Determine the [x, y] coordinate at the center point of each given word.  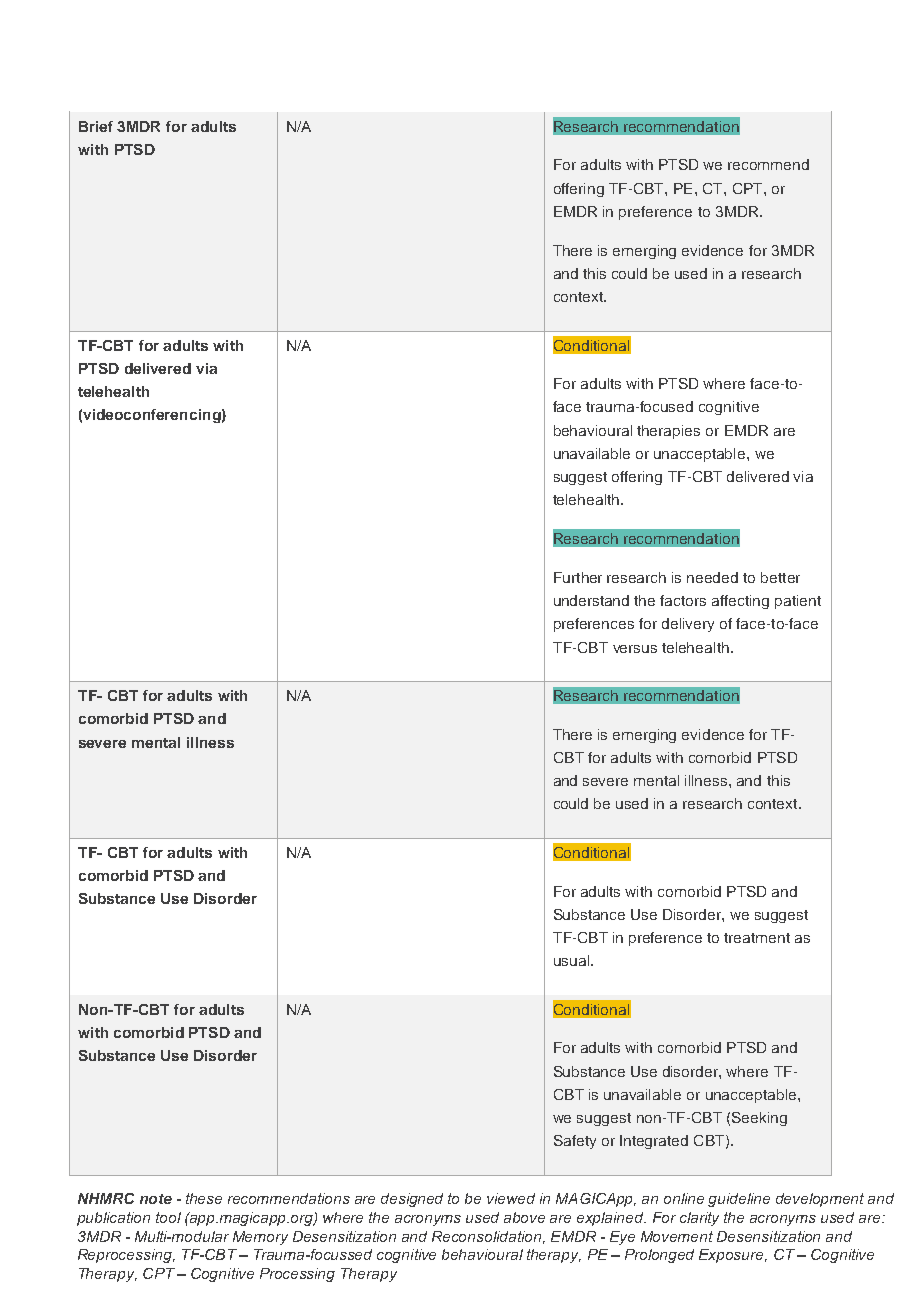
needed [712, 577]
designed [412, 1200]
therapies [668, 432]
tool [168, 1217]
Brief [96, 126]
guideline [739, 1200]
